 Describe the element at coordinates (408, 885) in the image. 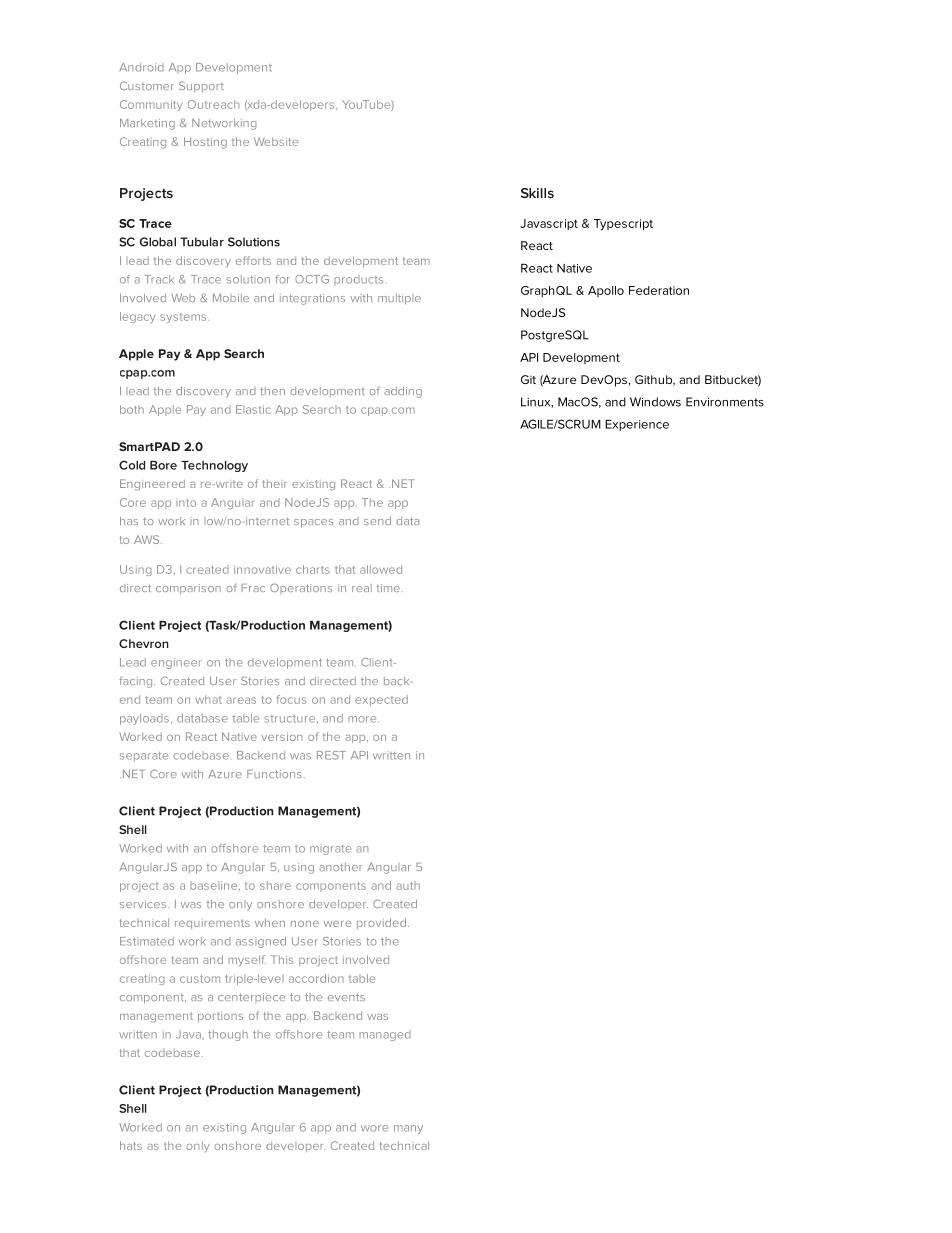

I see `auth` at that location.
